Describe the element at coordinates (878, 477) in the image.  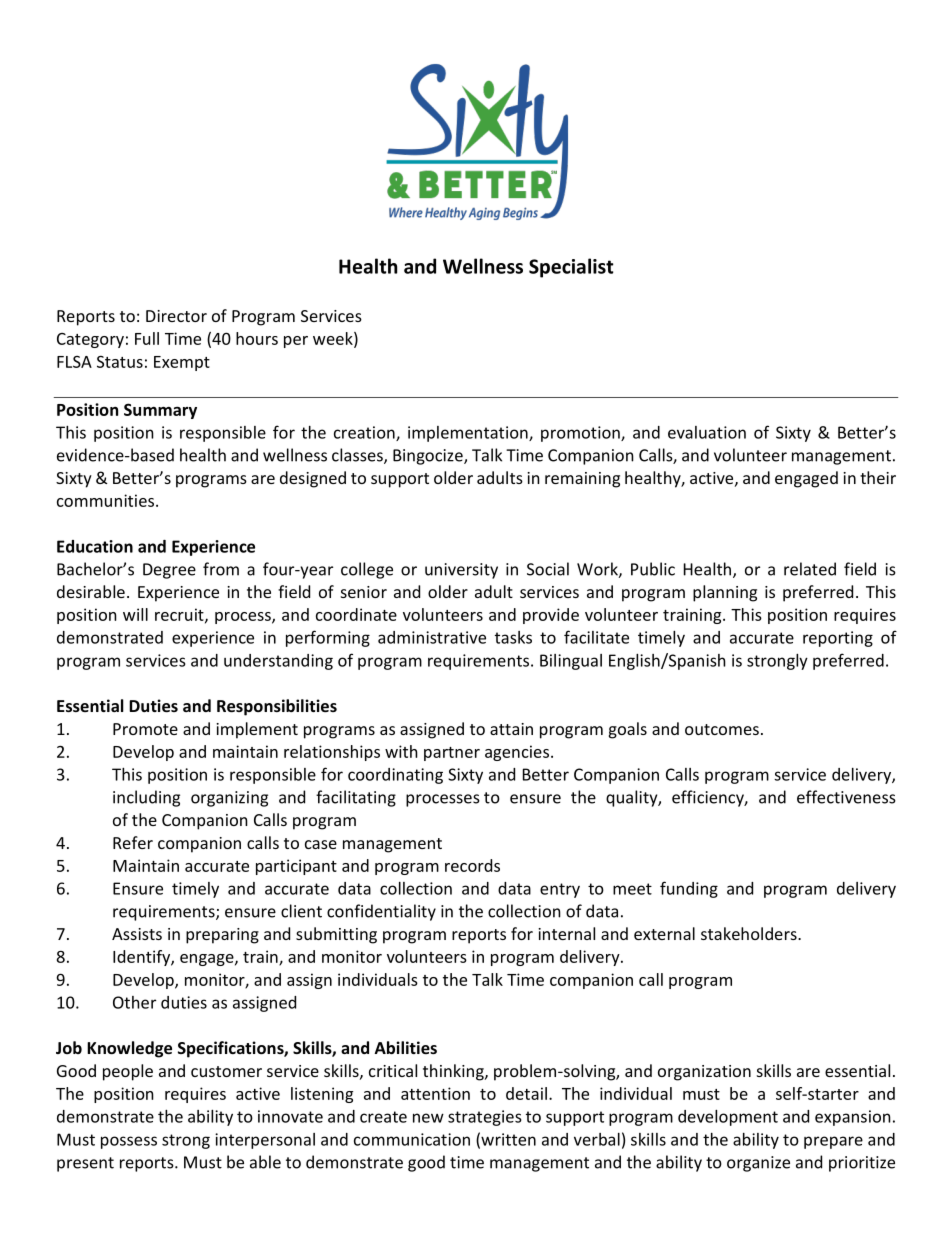
I see `their` at that location.
